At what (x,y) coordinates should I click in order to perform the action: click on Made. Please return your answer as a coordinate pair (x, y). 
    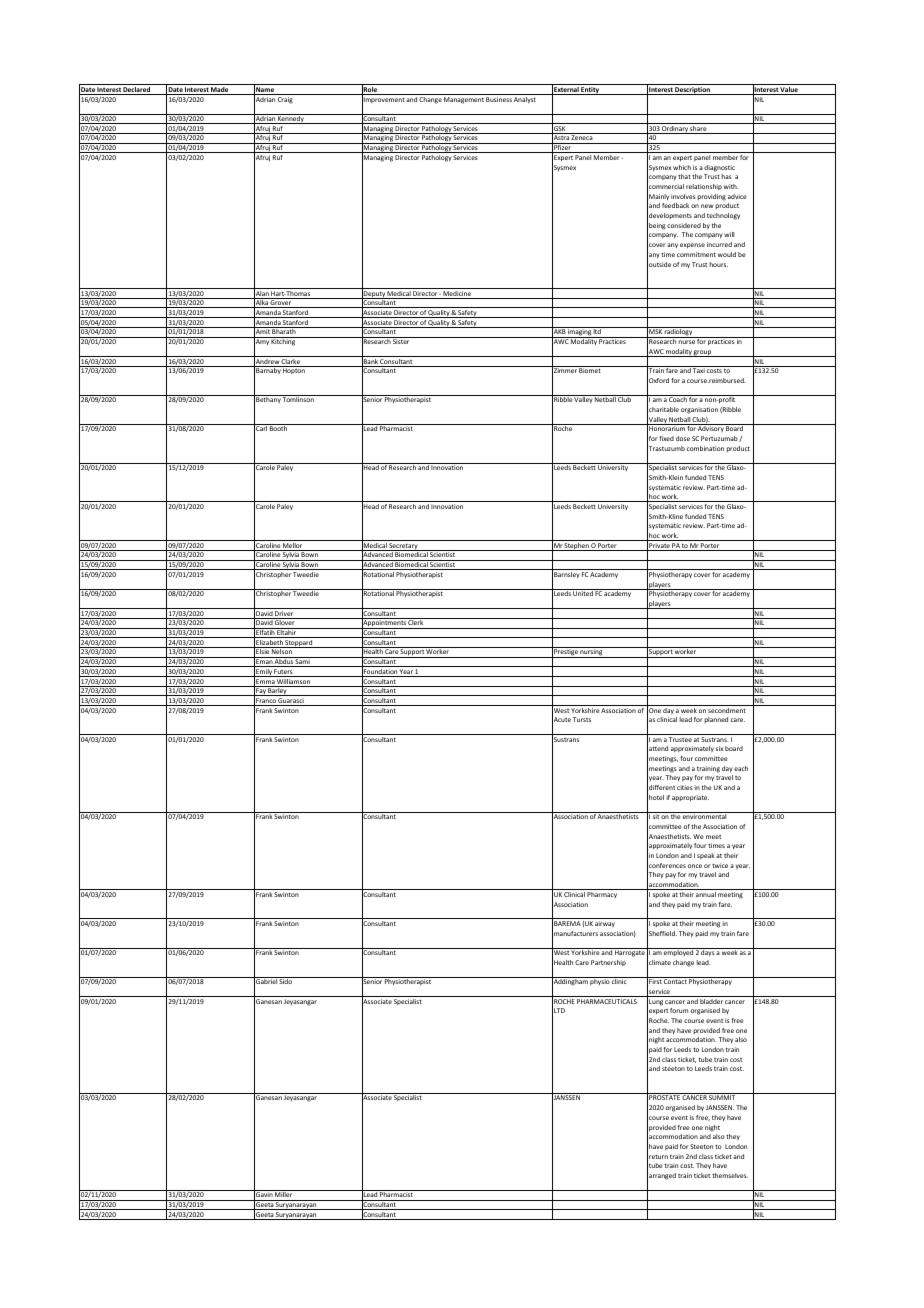
    Looking at the image, I should click on (220, 91).
